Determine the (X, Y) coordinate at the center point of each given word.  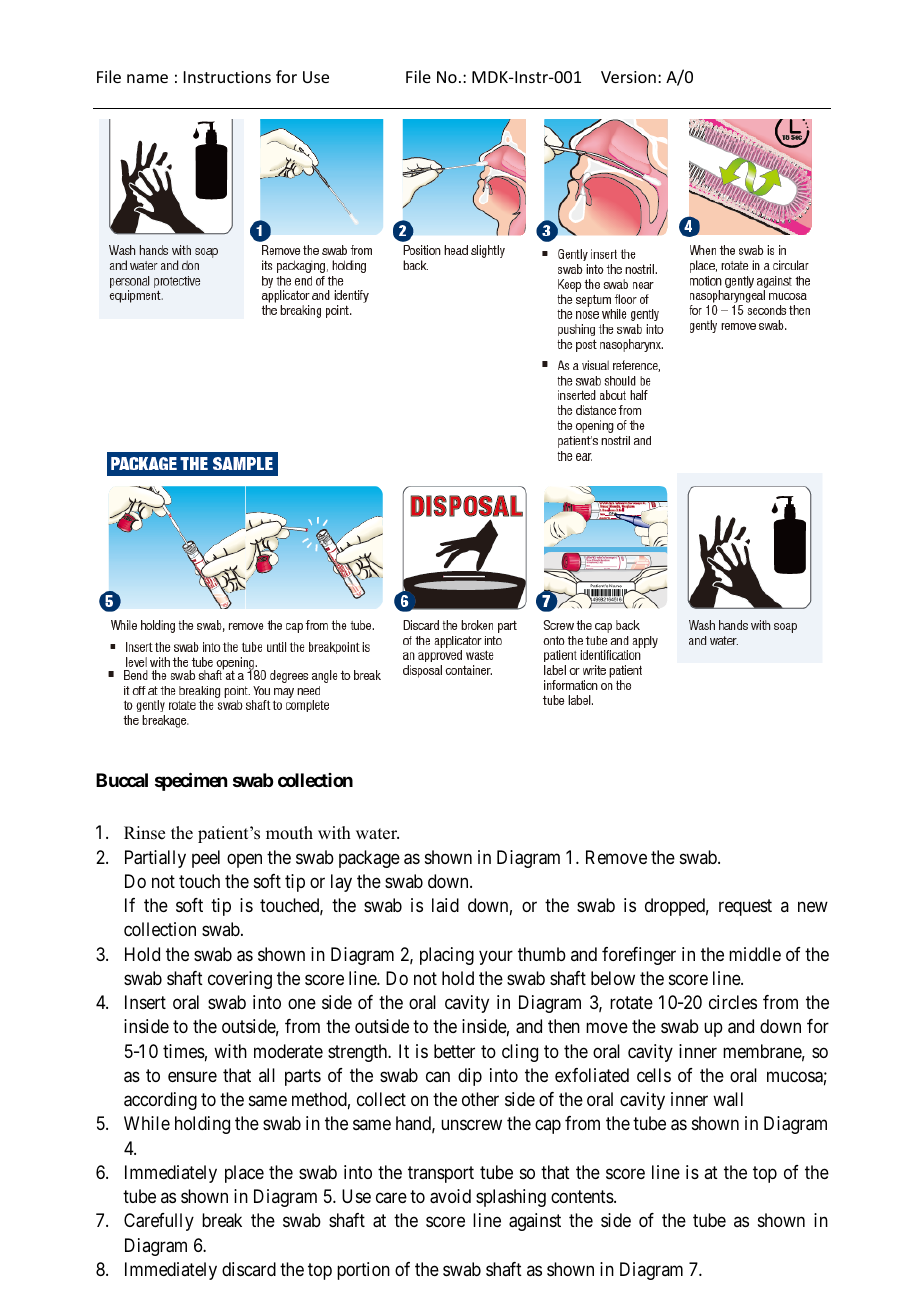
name (147, 78)
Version (628, 77)
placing (447, 956)
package (369, 859)
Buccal (122, 780)
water (377, 834)
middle (755, 954)
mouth (289, 833)
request (745, 907)
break (222, 1220)
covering (240, 980)
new (813, 907)
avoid (450, 1196)
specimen (191, 781)
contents (582, 1196)
